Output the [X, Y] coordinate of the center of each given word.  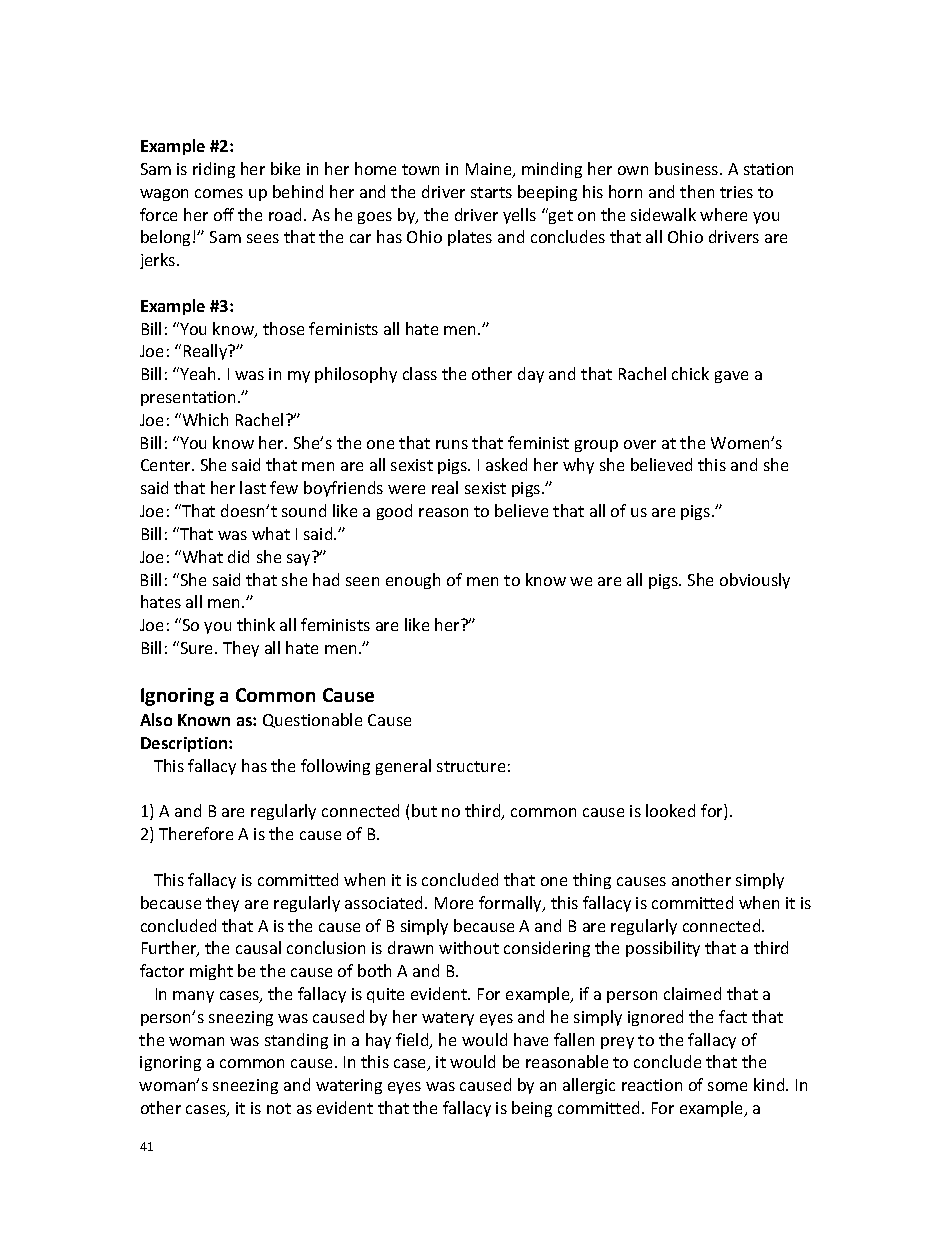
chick [690, 373]
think [256, 624]
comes [219, 193]
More [454, 903]
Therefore [196, 833]
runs [452, 444]
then [697, 191]
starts [491, 192]
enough [413, 581]
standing [296, 1041]
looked [670, 810]
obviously [755, 581]
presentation [188, 398]
